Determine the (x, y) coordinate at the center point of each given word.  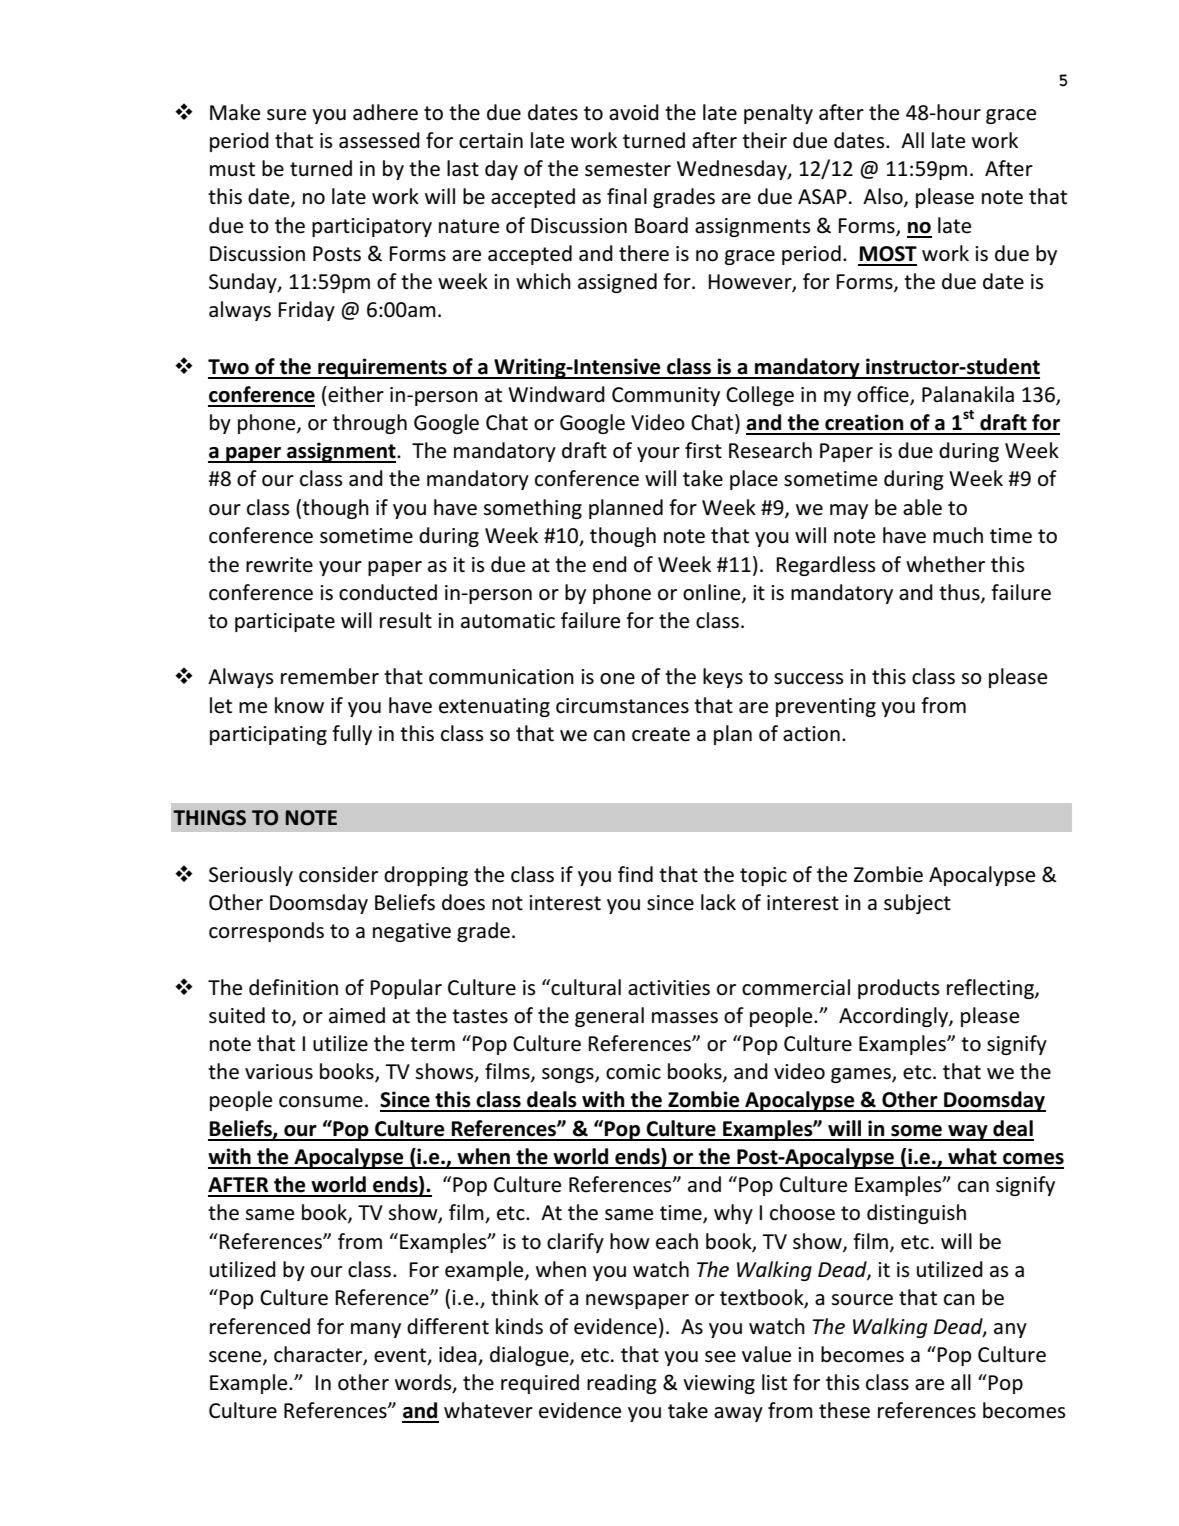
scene (236, 1357)
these (844, 1410)
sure (286, 115)
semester (628, 169)
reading (622, 1384)
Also (884, 197)
